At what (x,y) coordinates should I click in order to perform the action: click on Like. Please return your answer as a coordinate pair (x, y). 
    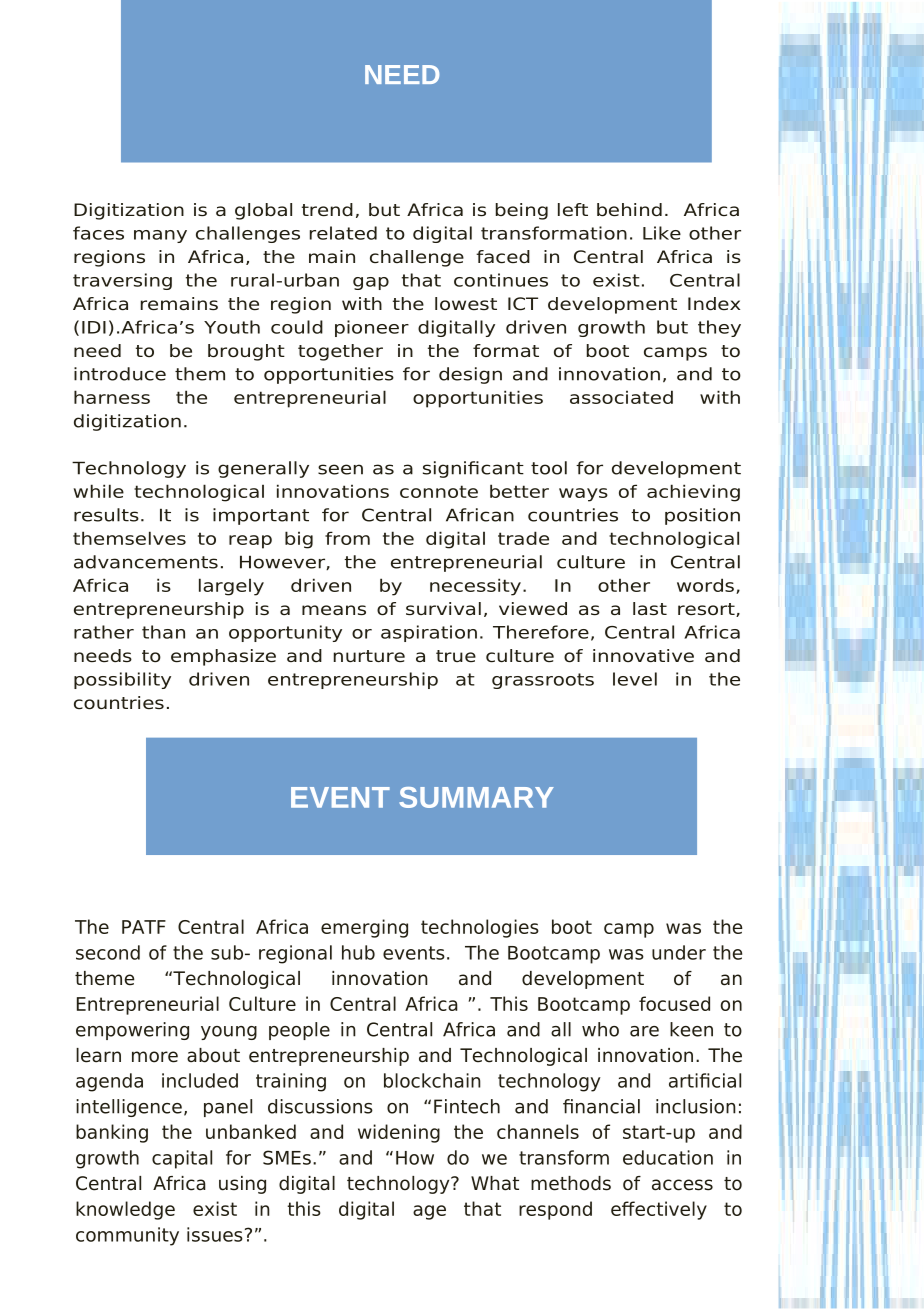
    Looking at the image, I should click on (662, 233).
